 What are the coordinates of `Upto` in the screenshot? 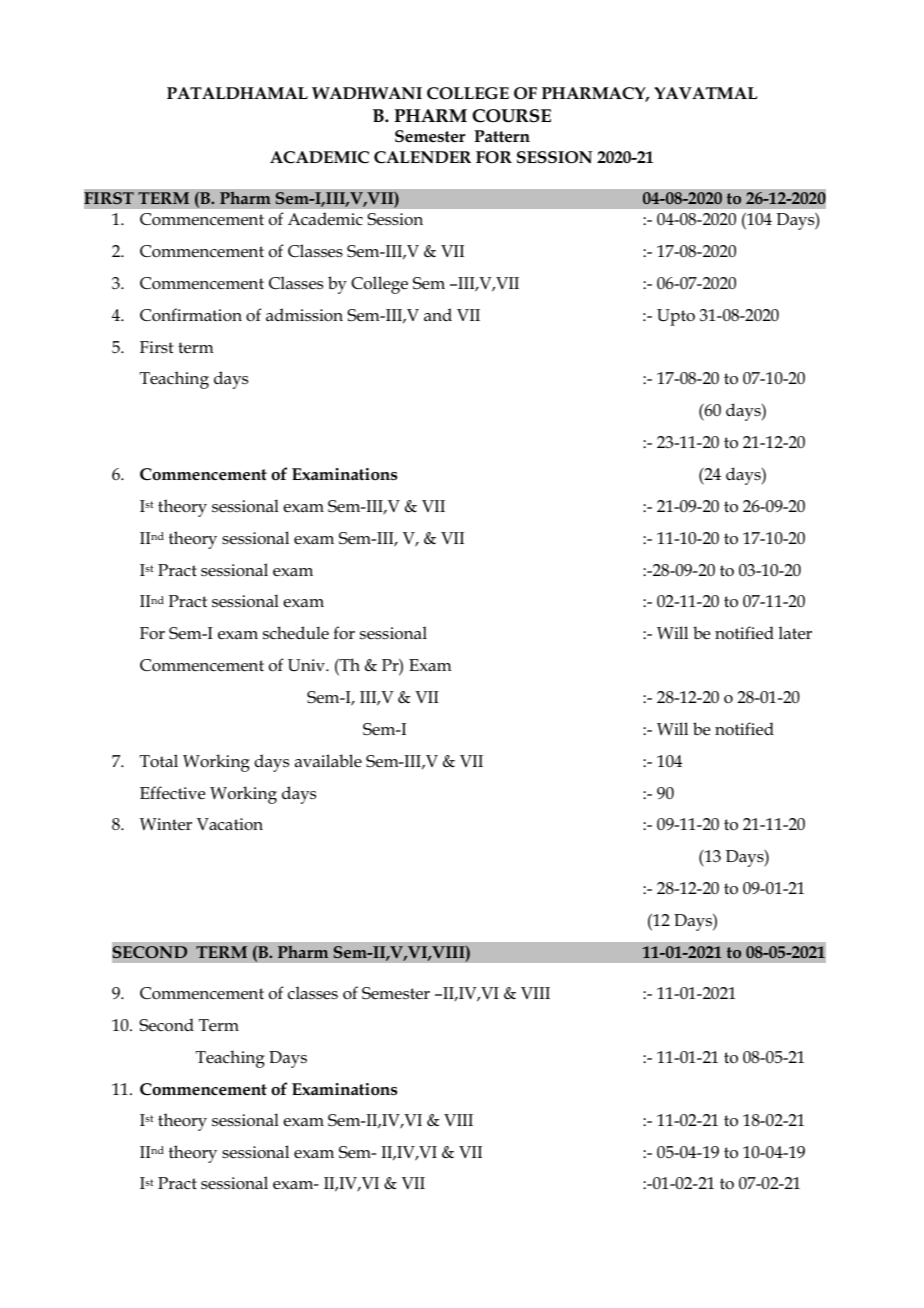 It's located at (676, 317).
